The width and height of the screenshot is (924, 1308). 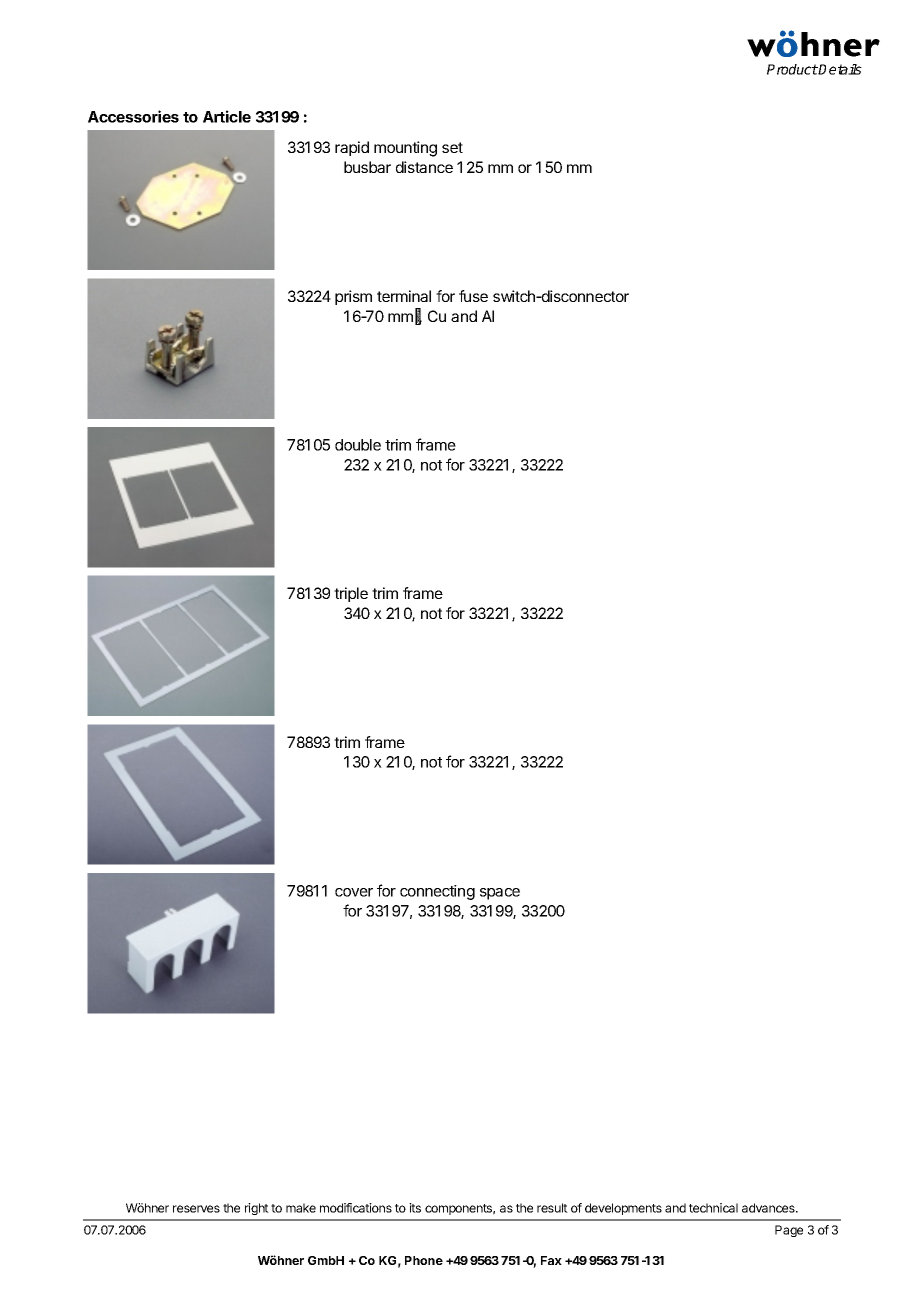 I want to click on Article, so click(x=227, y=116).
